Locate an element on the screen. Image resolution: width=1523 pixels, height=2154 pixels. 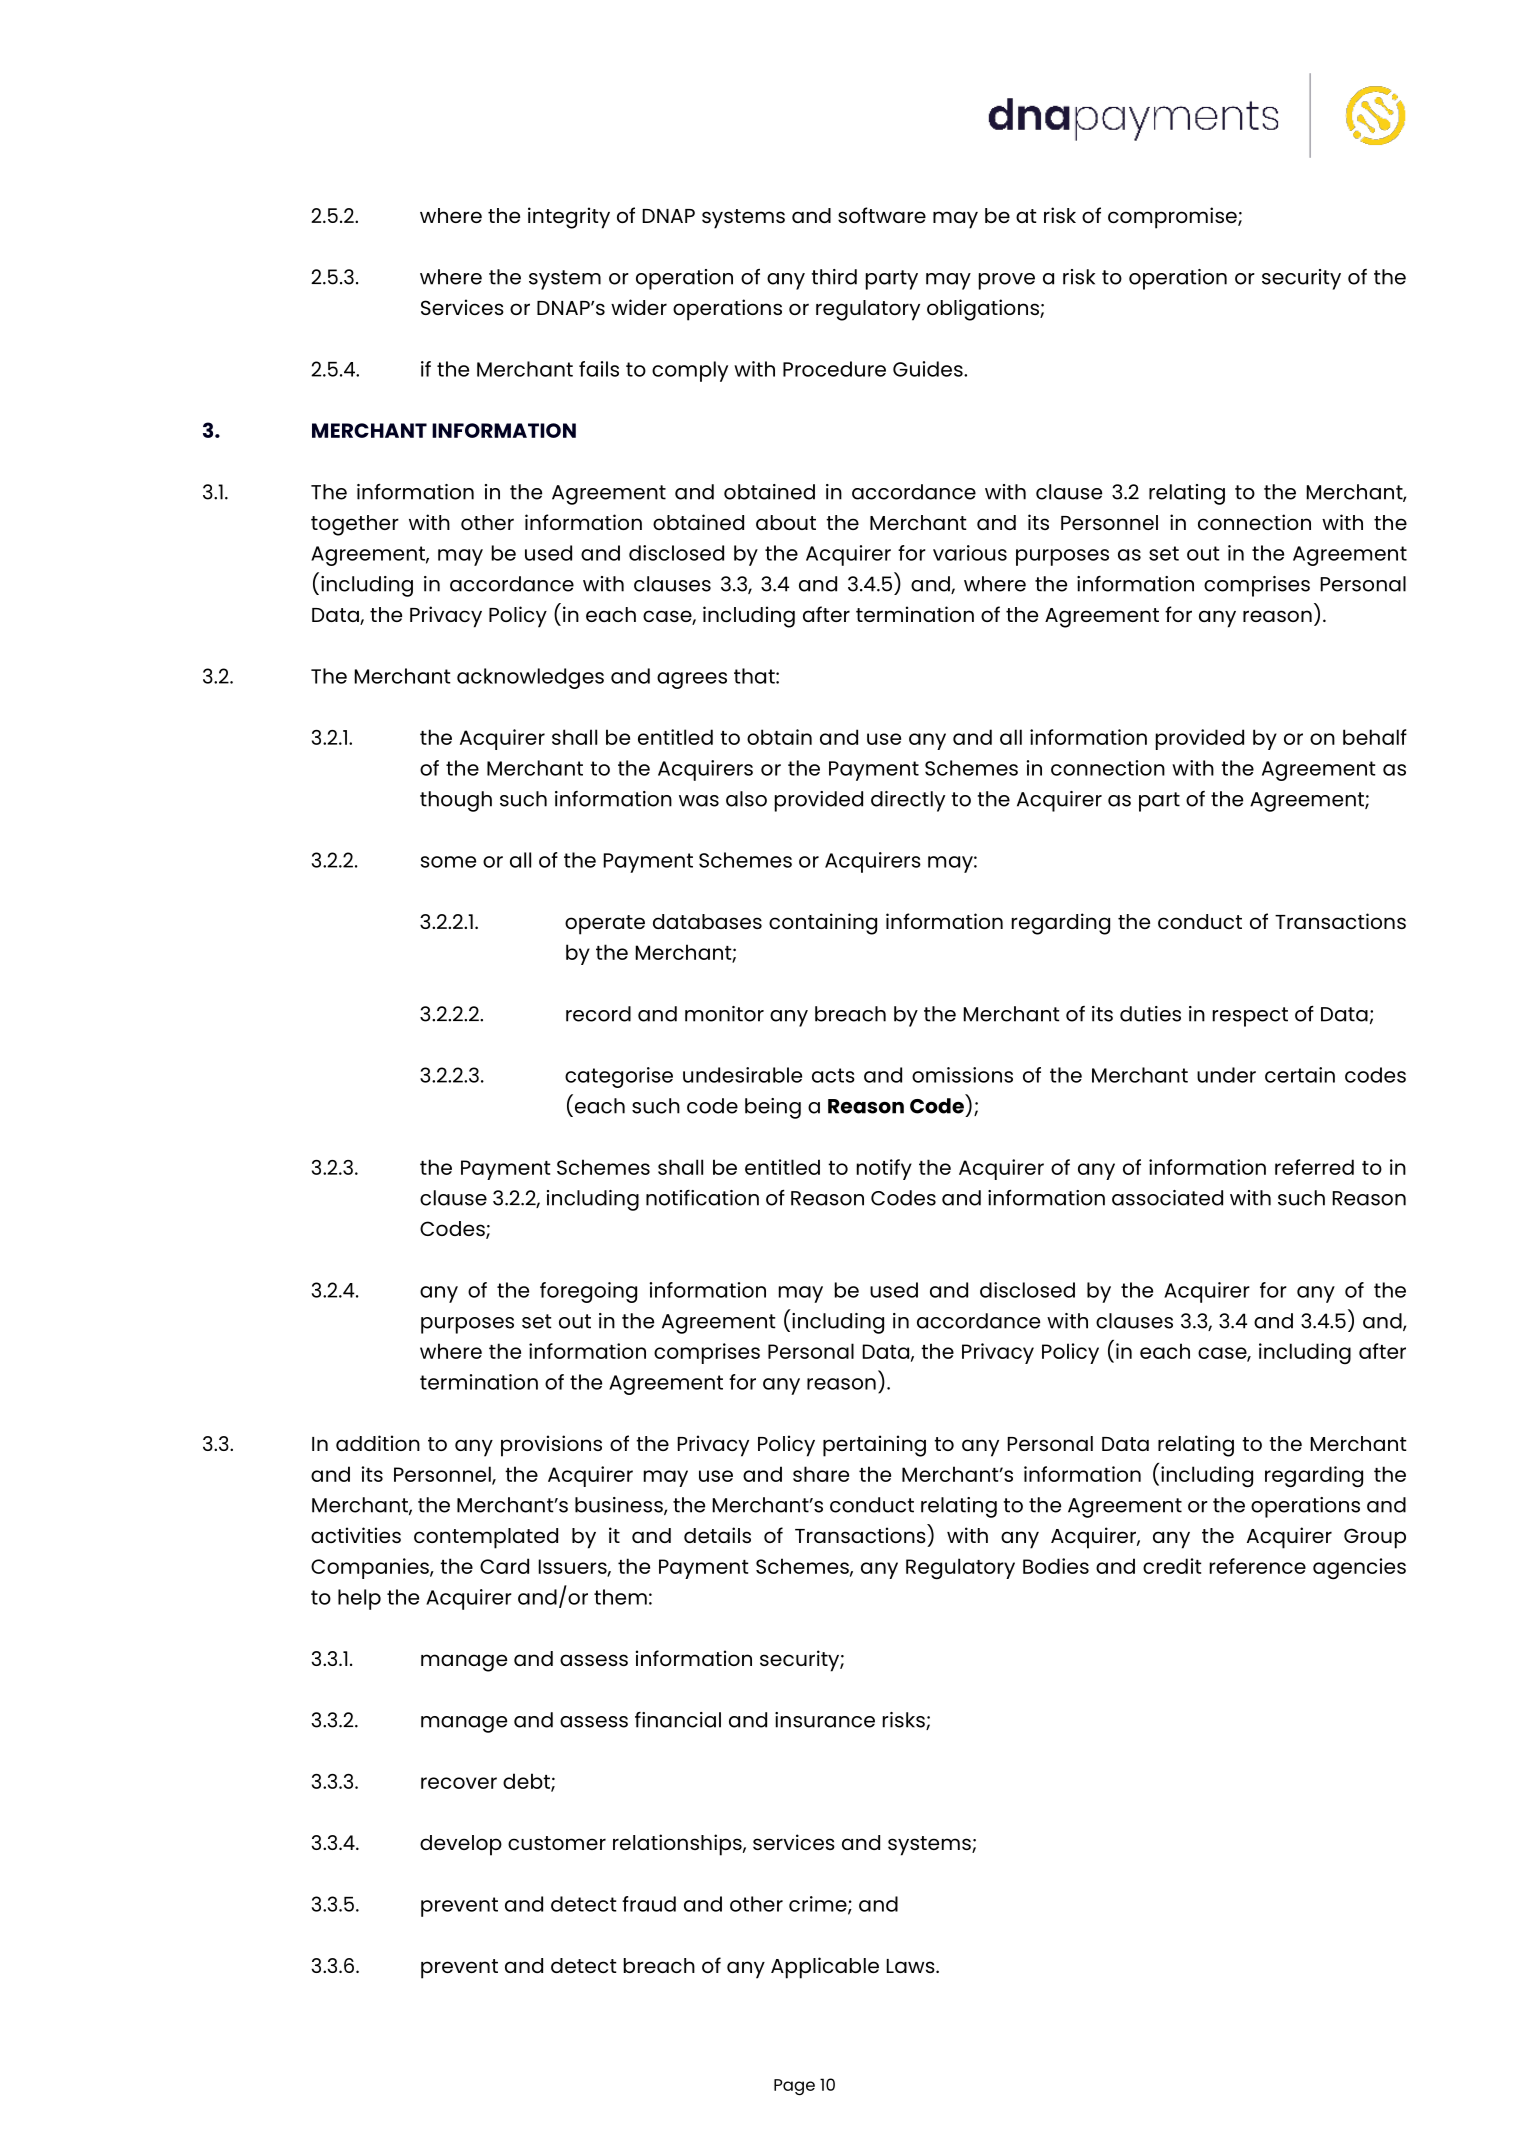
acknowledges is located at coordinates (530, 678).
